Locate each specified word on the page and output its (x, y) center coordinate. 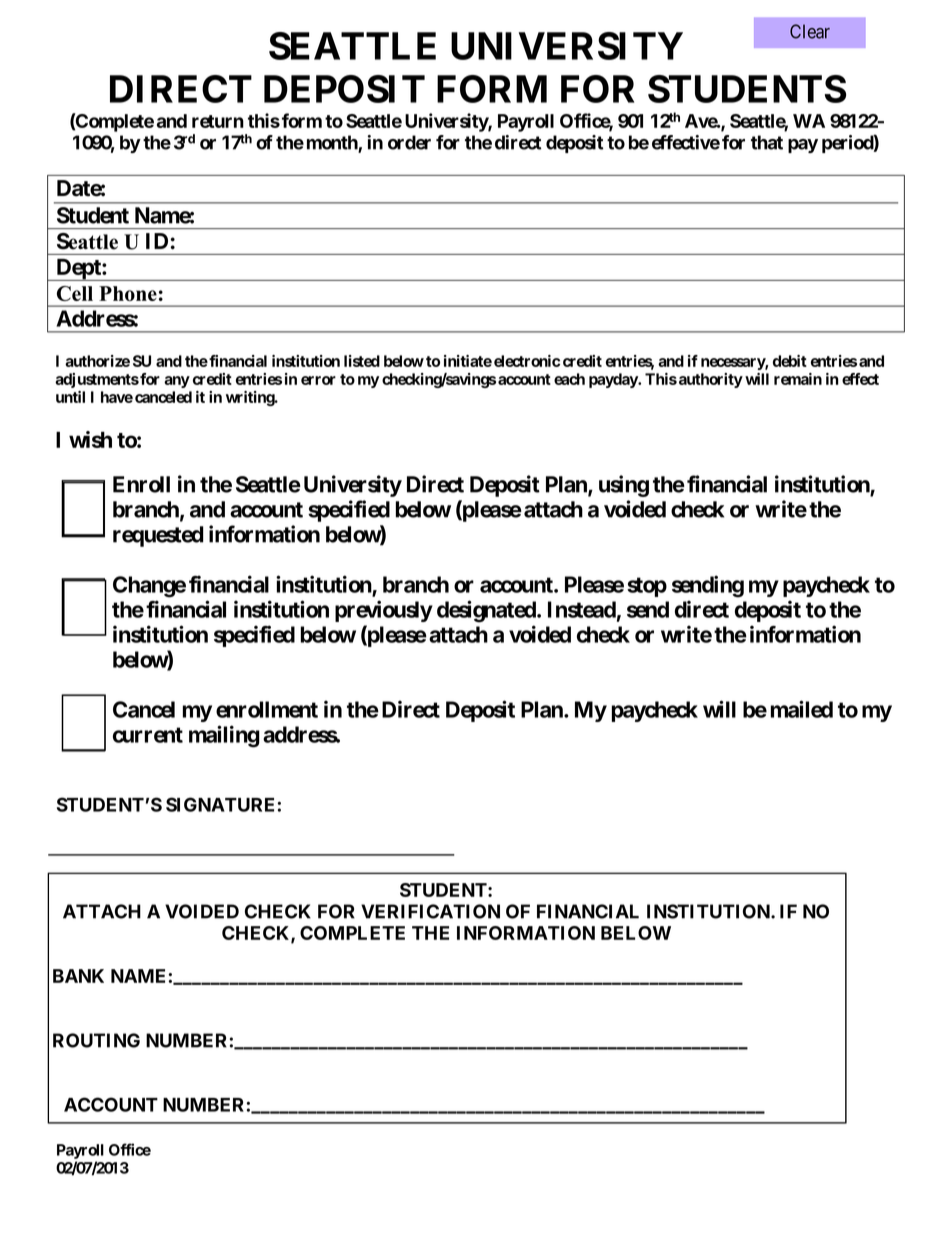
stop (647, 587)
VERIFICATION (430, 911)
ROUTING (96, 1040)
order (409, 142)
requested (158, 536)
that (767, 142)
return (218, 121)
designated (487, 611)
